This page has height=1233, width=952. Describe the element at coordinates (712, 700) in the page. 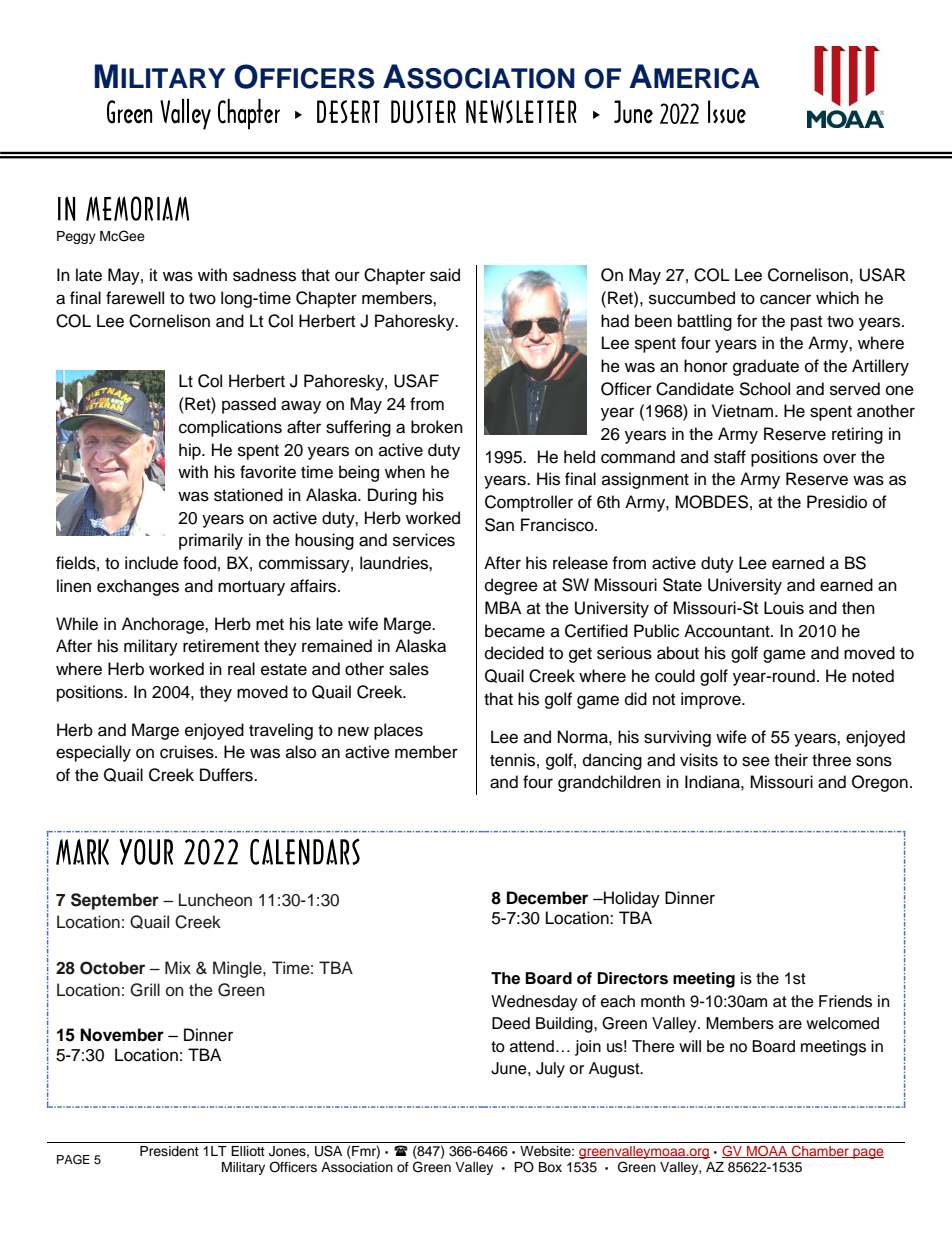

I see `improve` at that location.
